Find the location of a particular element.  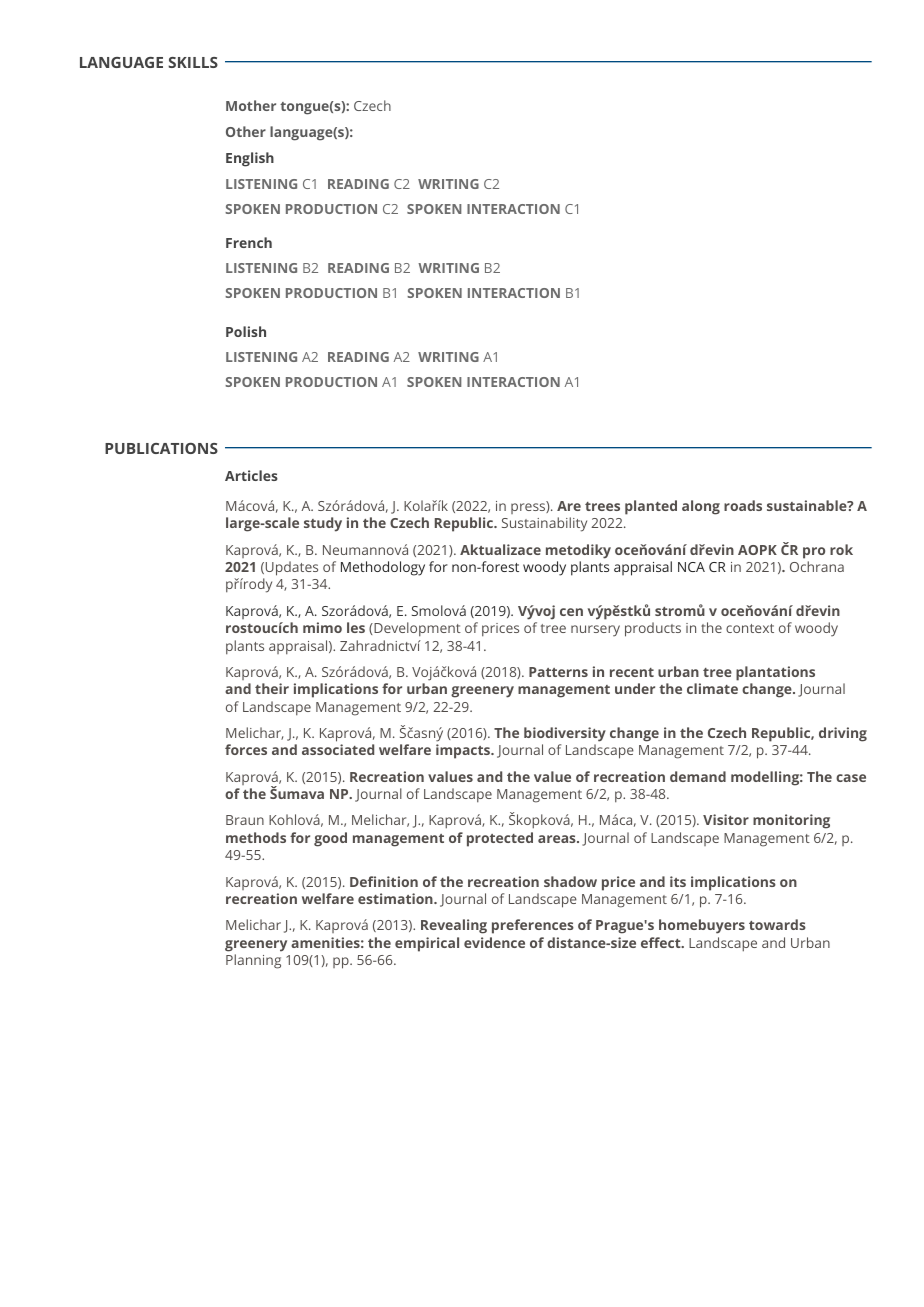

English is located at coordinates (250, 159).
